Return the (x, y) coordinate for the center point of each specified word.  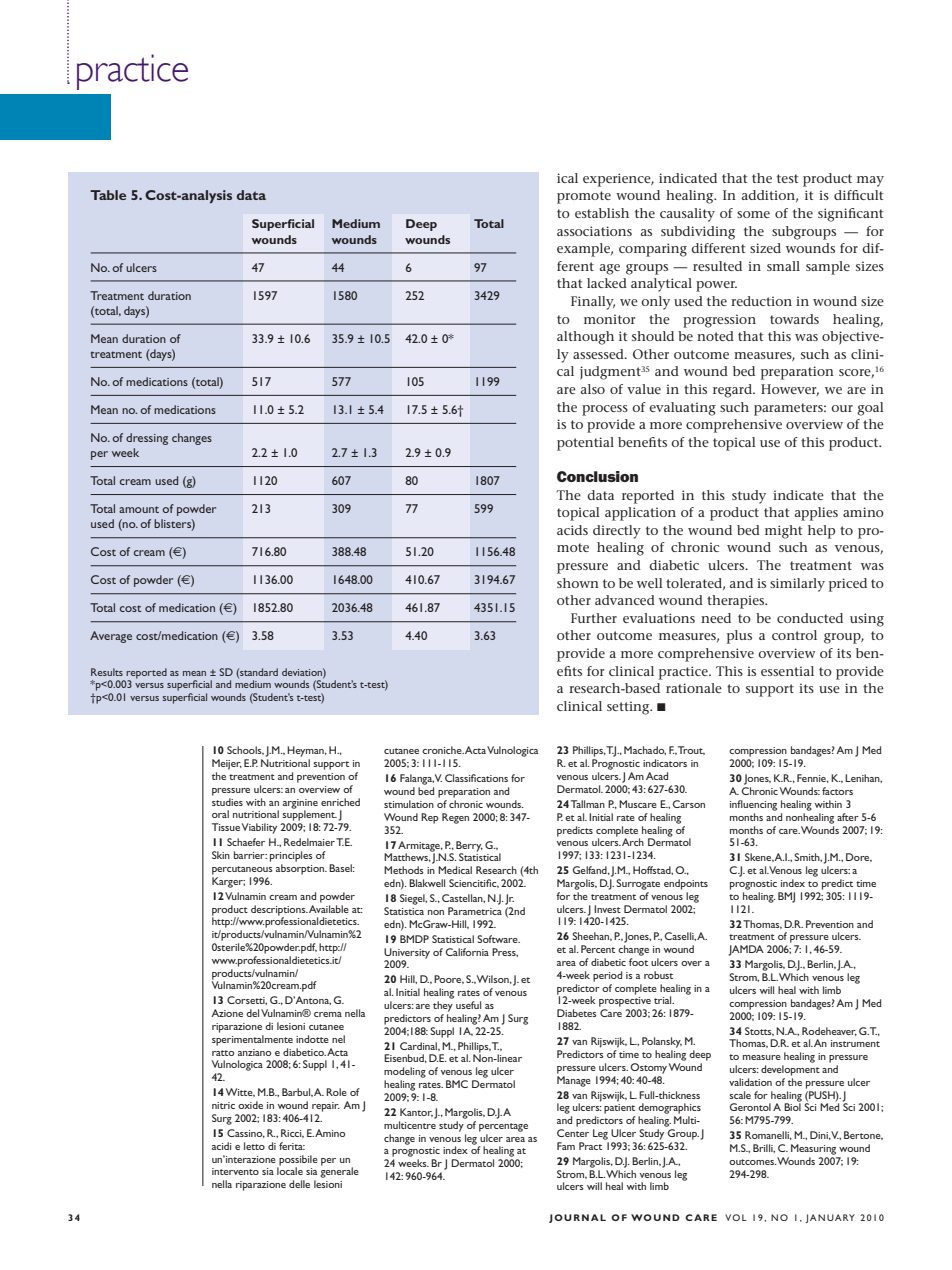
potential (585, 444)
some (753, 214)
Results (107, 672)
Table (108, 195)
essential (787, 671)
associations (594, 231)
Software (498, 939)
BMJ (786, 897)
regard (733, 391)
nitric (223, 1105)
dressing (147, 439)
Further (594, 618)
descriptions (279, 911)
